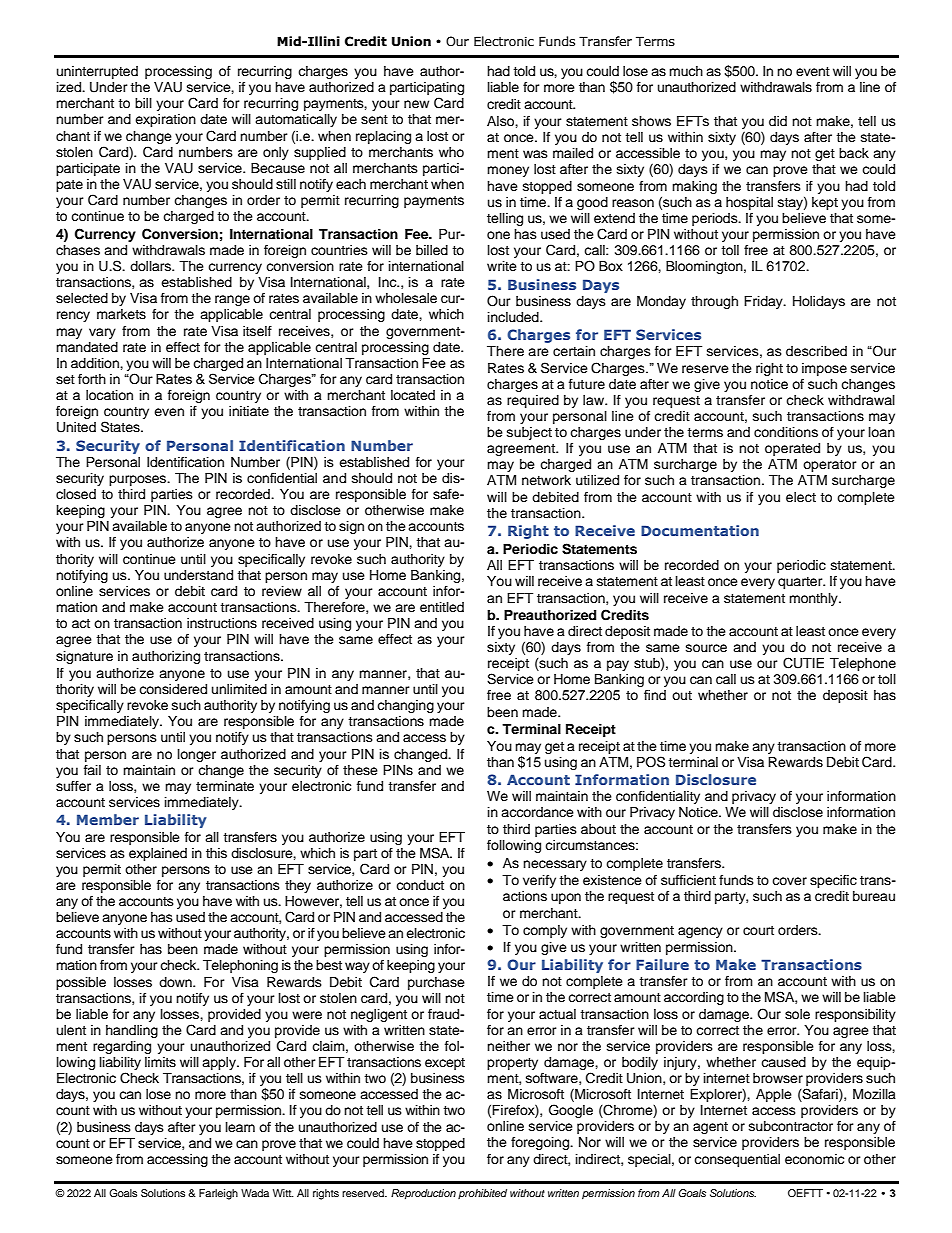  I want to click on prohibited, so click(482, 1194).
